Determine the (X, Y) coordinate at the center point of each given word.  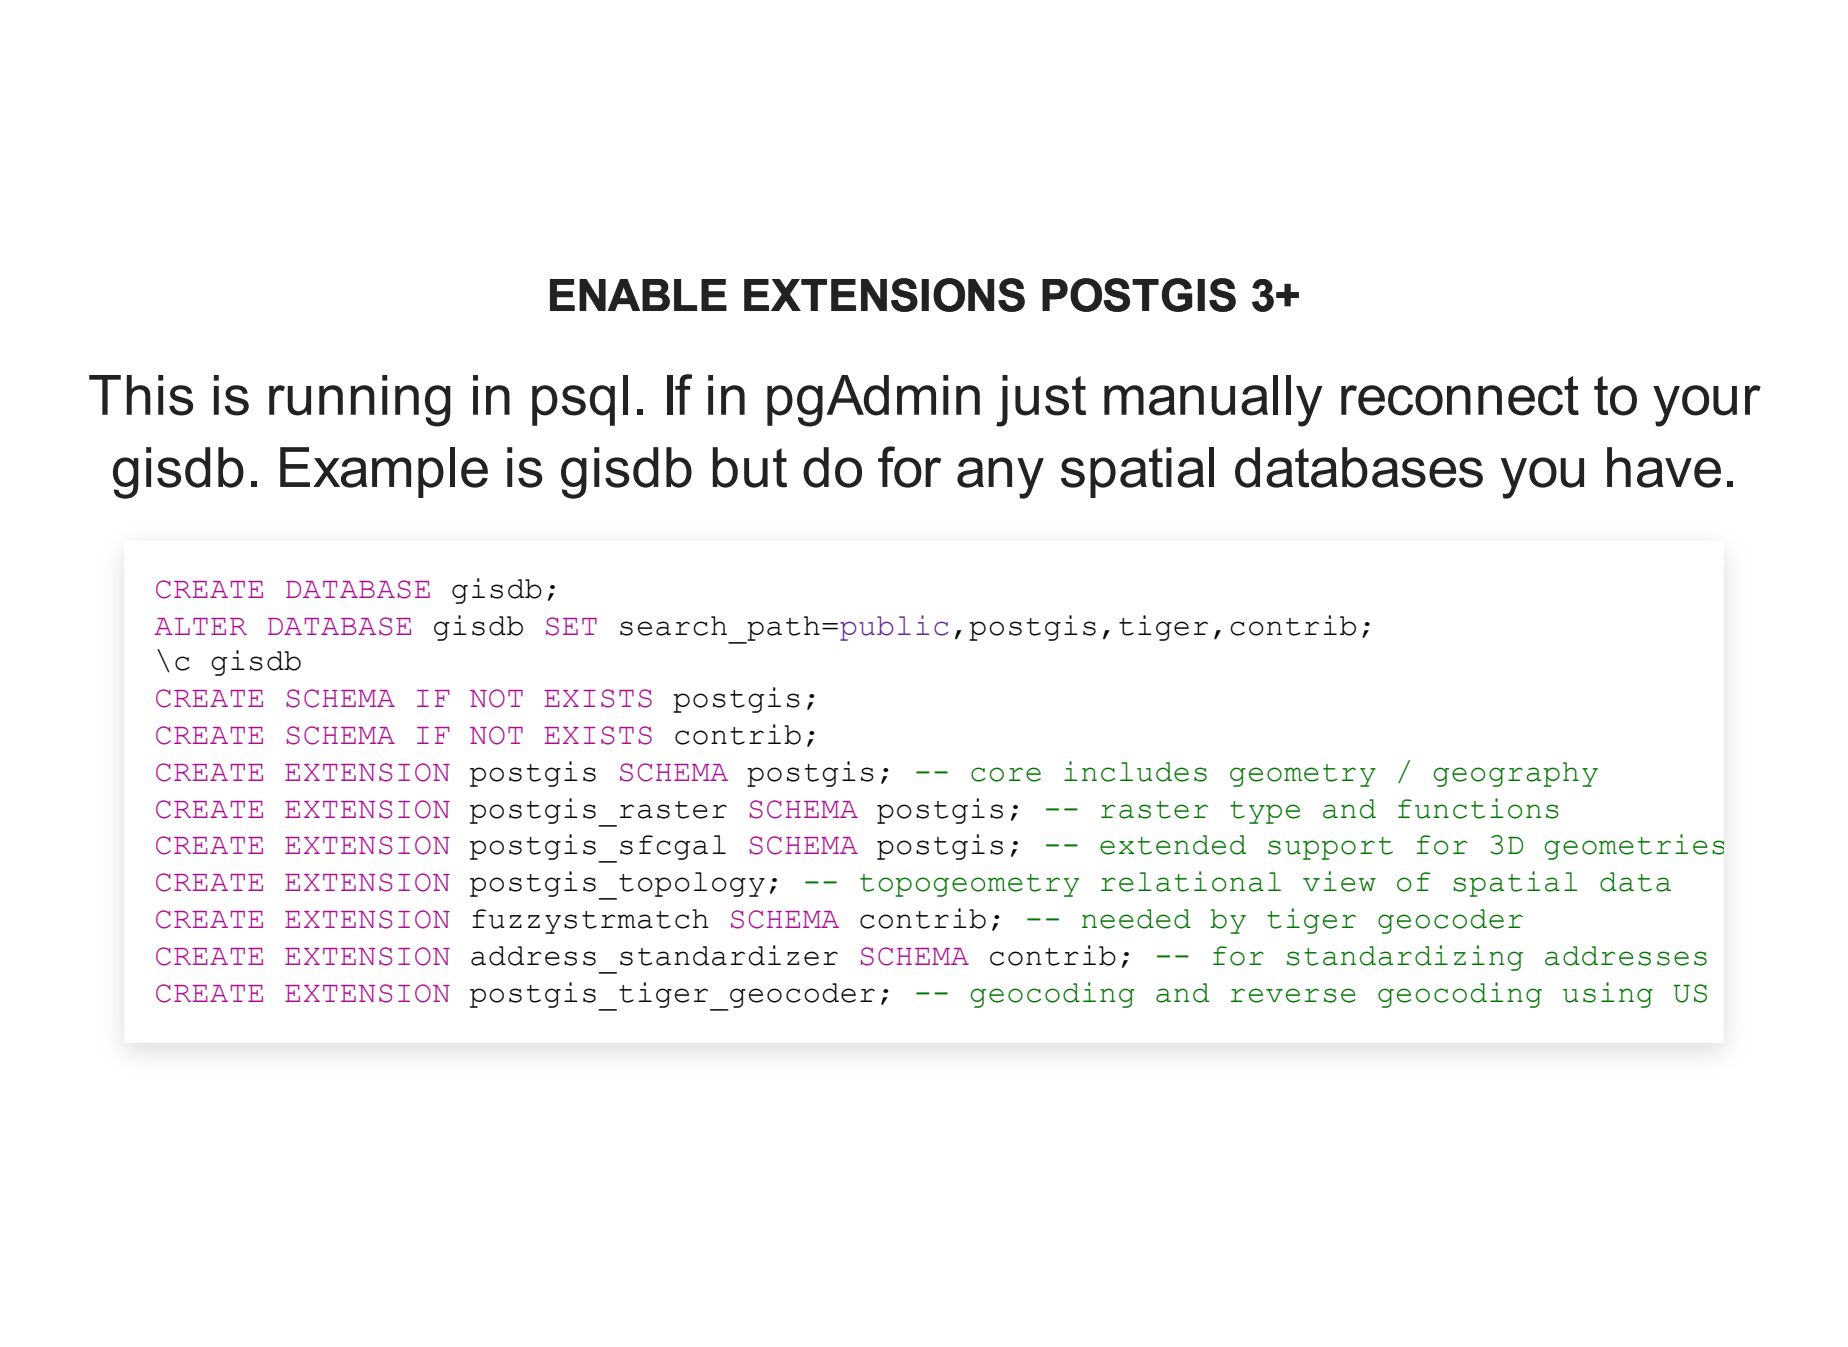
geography (1515, 774)
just (1041, 401)
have (1664, 467)
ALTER (200, 626)
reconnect (1460, 396)
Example (384, 472)
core (1006, 774)
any (1000, 478)
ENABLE (638, 295)
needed (1136, 919)
